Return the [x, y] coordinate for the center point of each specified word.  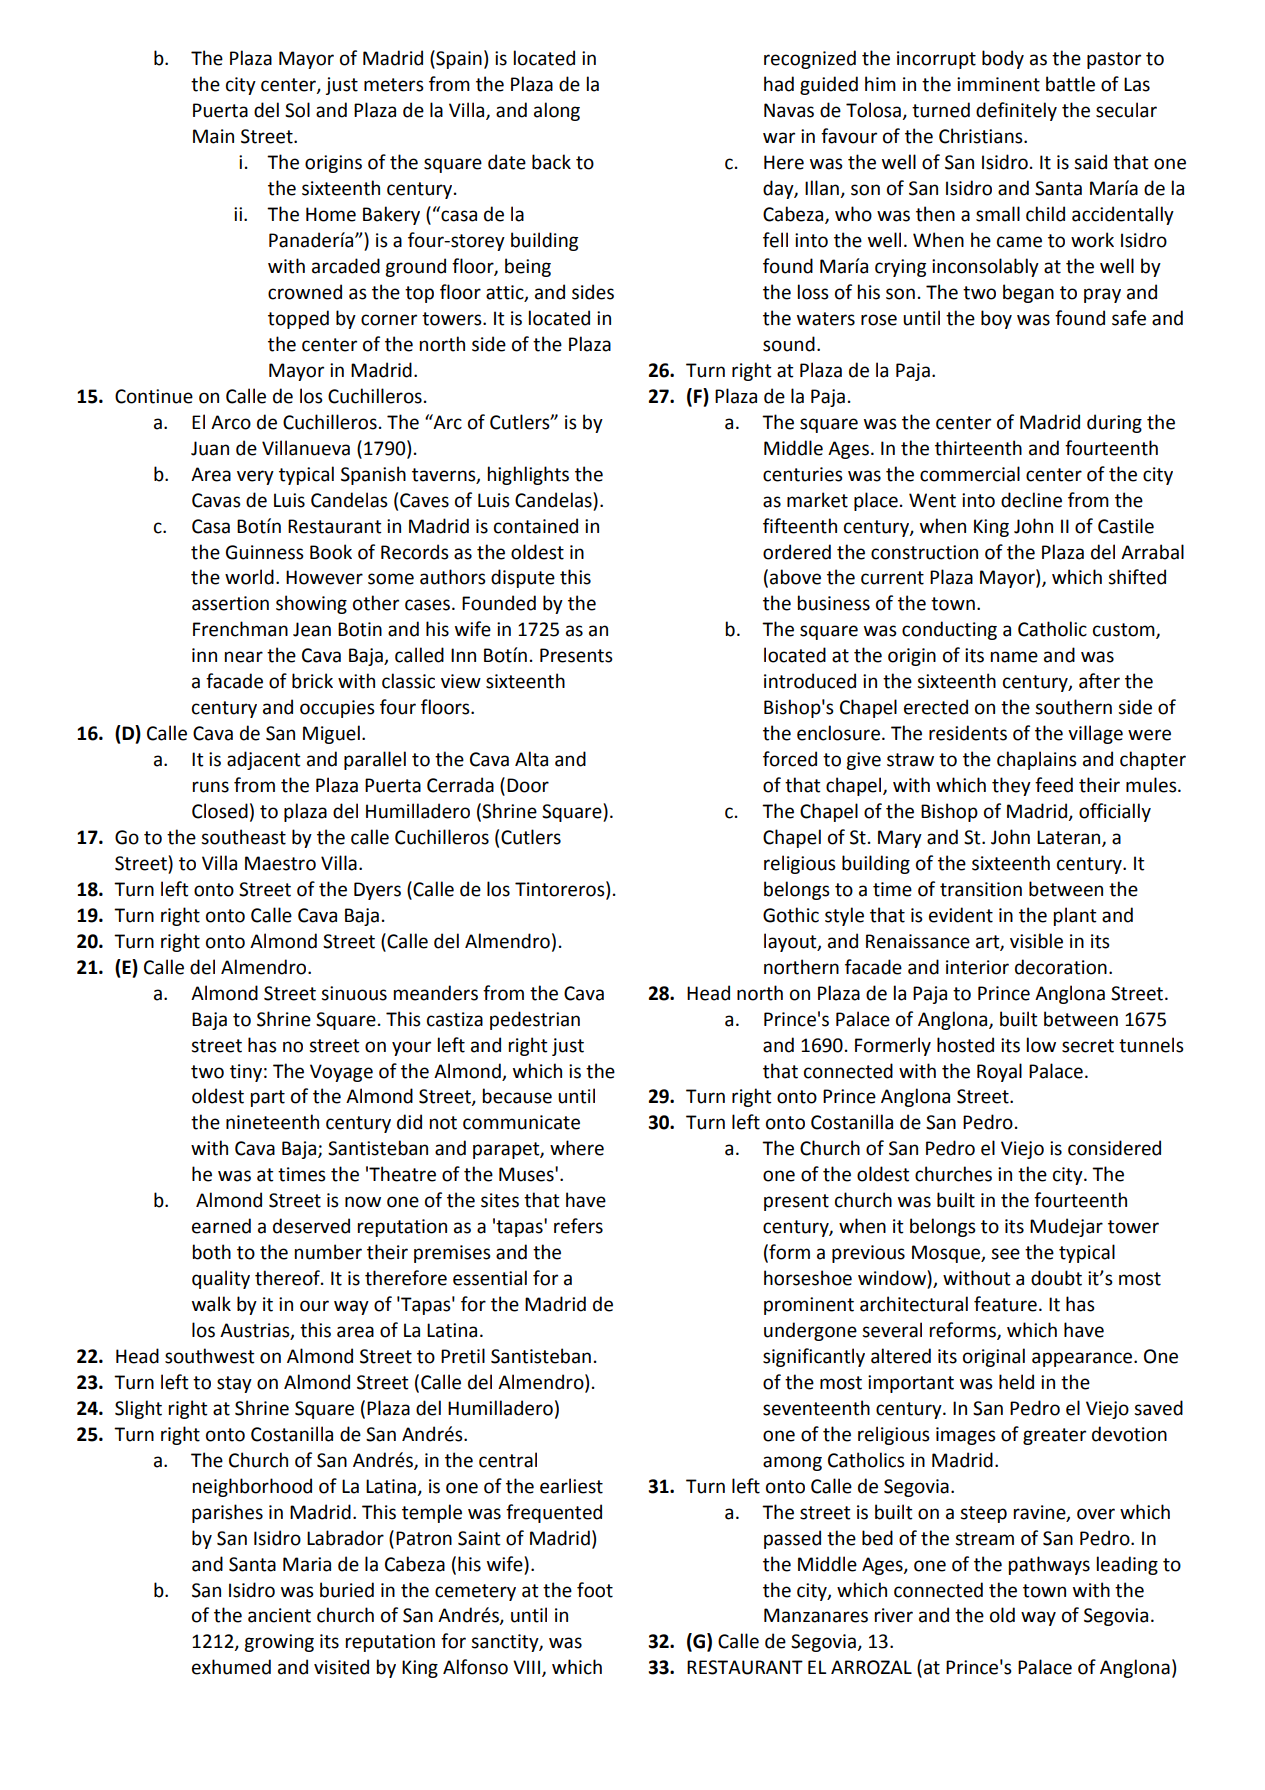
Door [528, 785]
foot [595, 1590]
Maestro [280, 863]
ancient [279, 1615]
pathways [1049, 1565]
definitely [1016, 111]
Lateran [1070, 838]
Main [213, 136]
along [557, 111]
